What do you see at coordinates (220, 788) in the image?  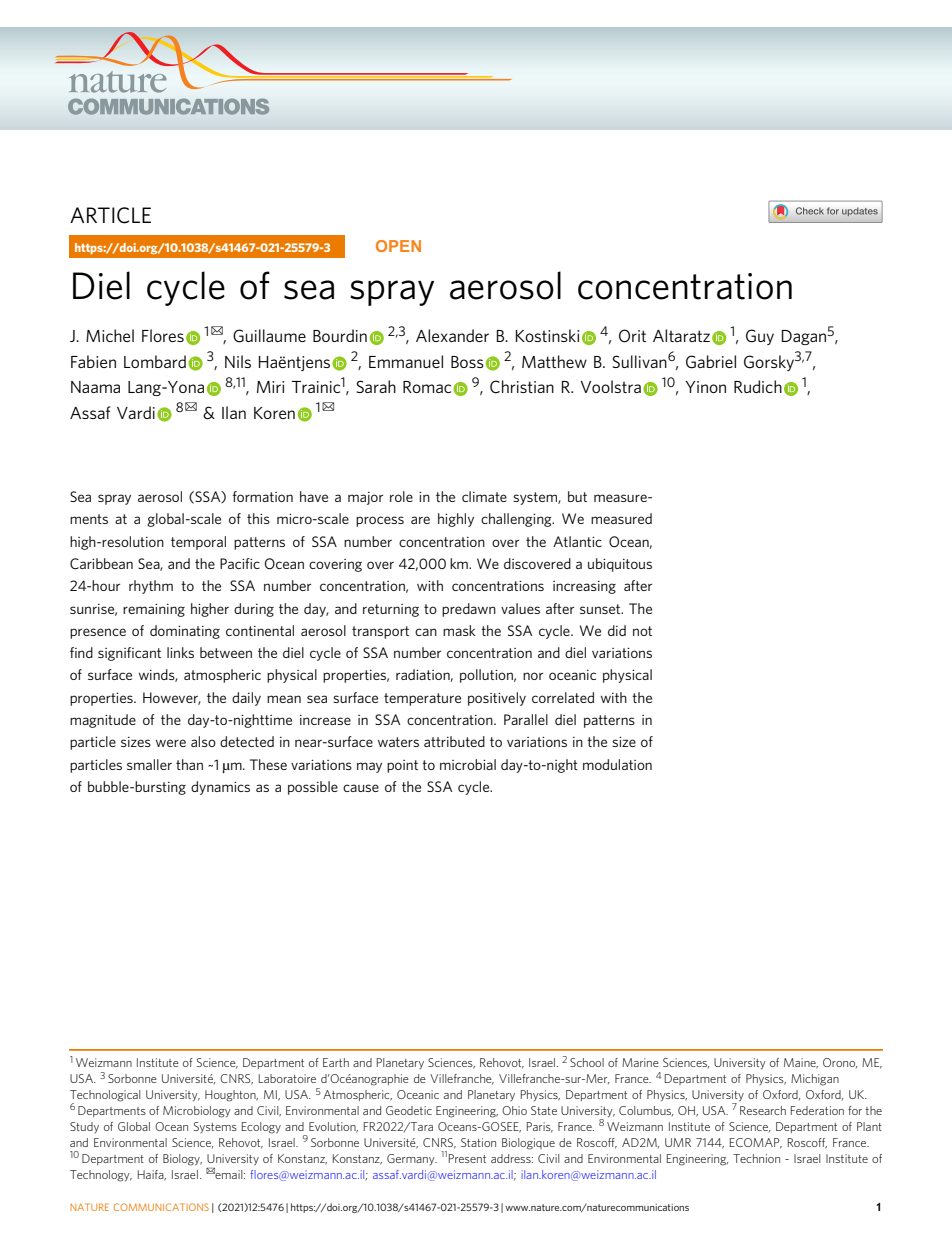 I see `dynamics` at bounding box center [220, 788].
